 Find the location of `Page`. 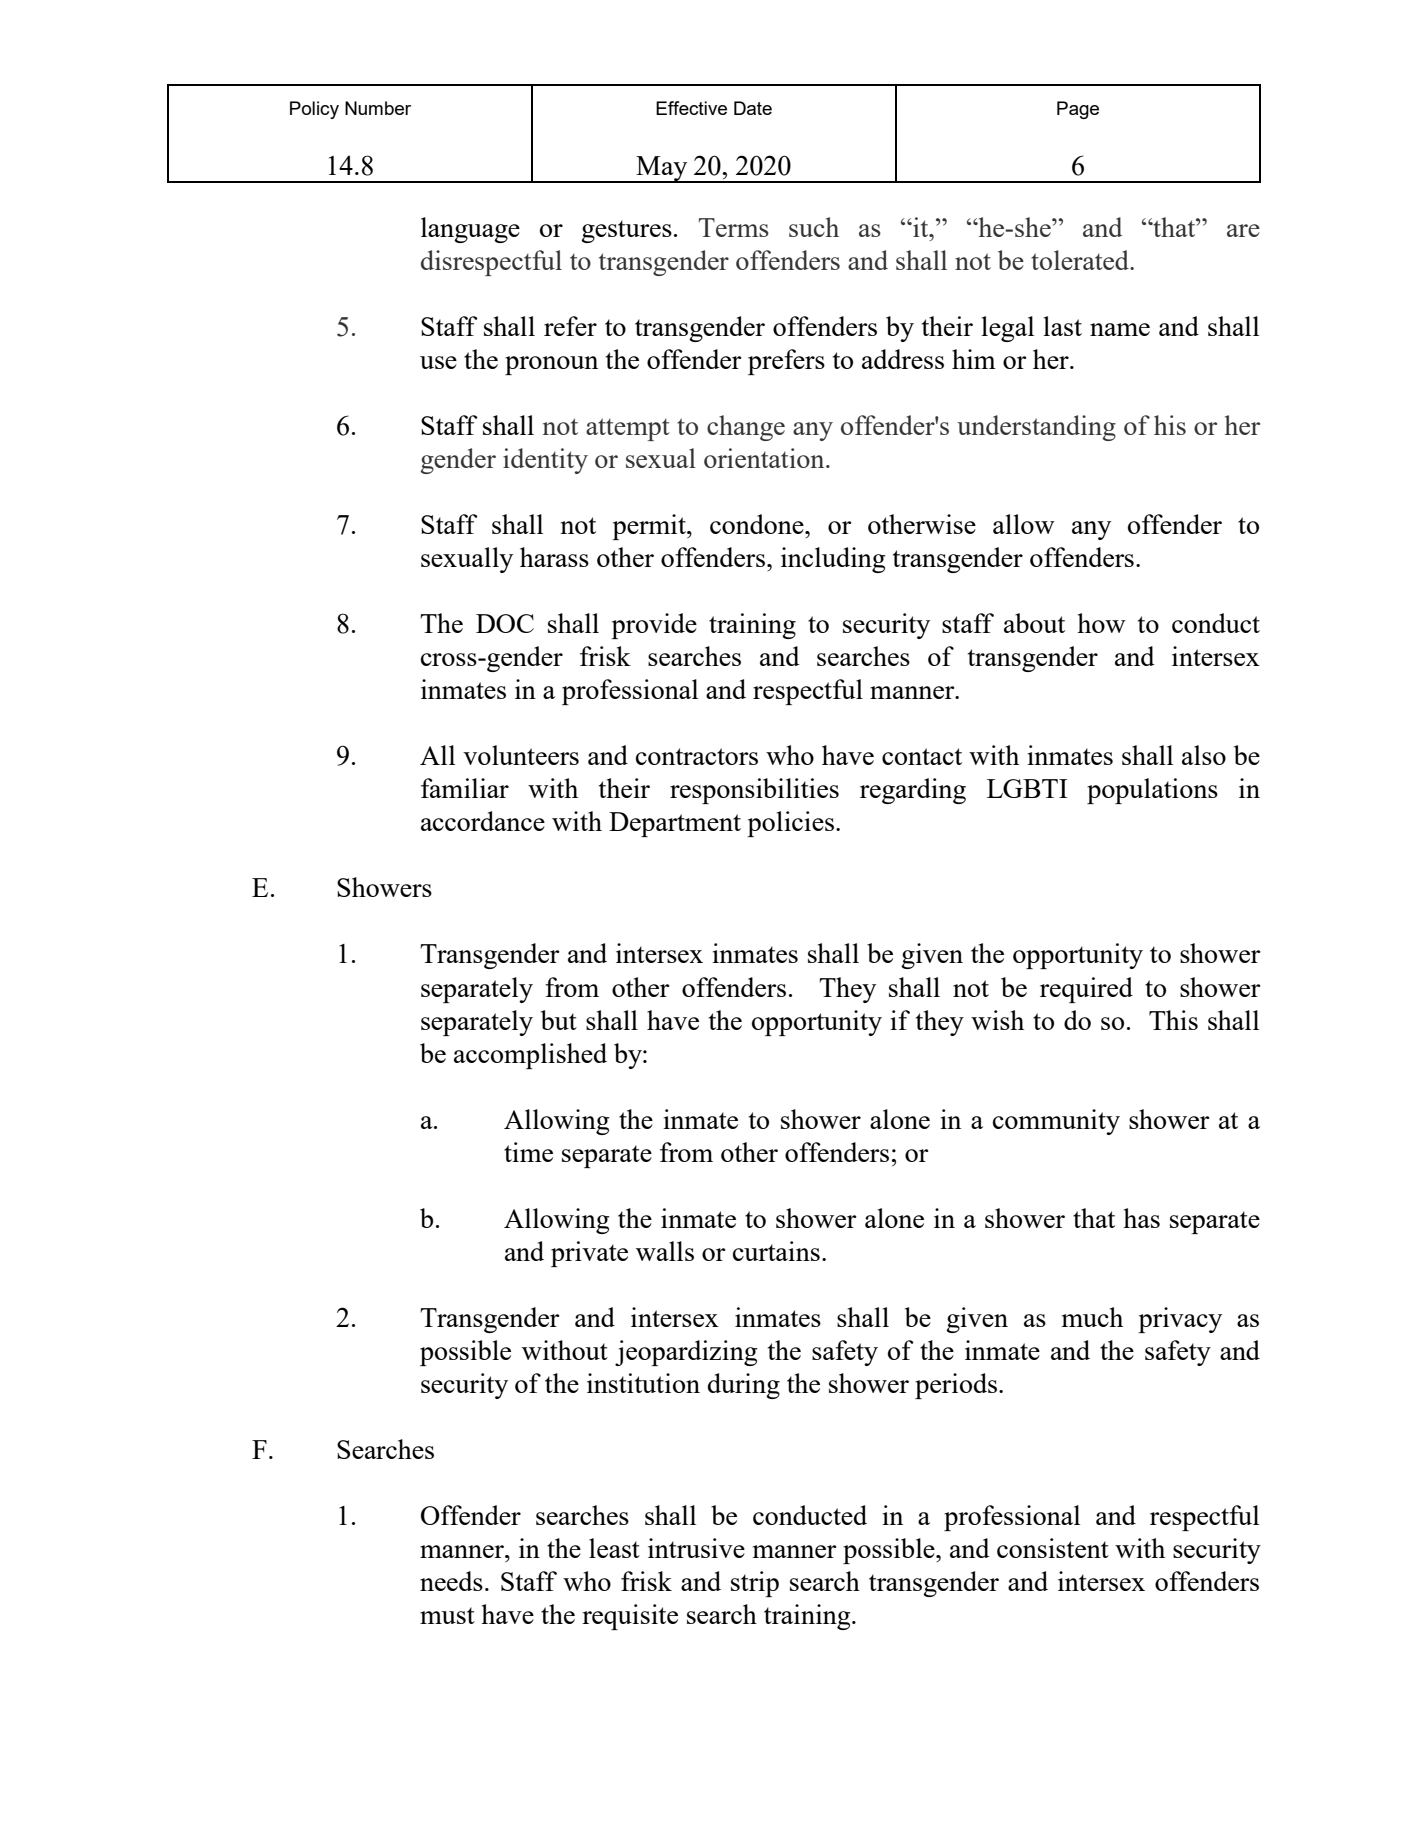

Page is located at coordinates (1078, 110).
